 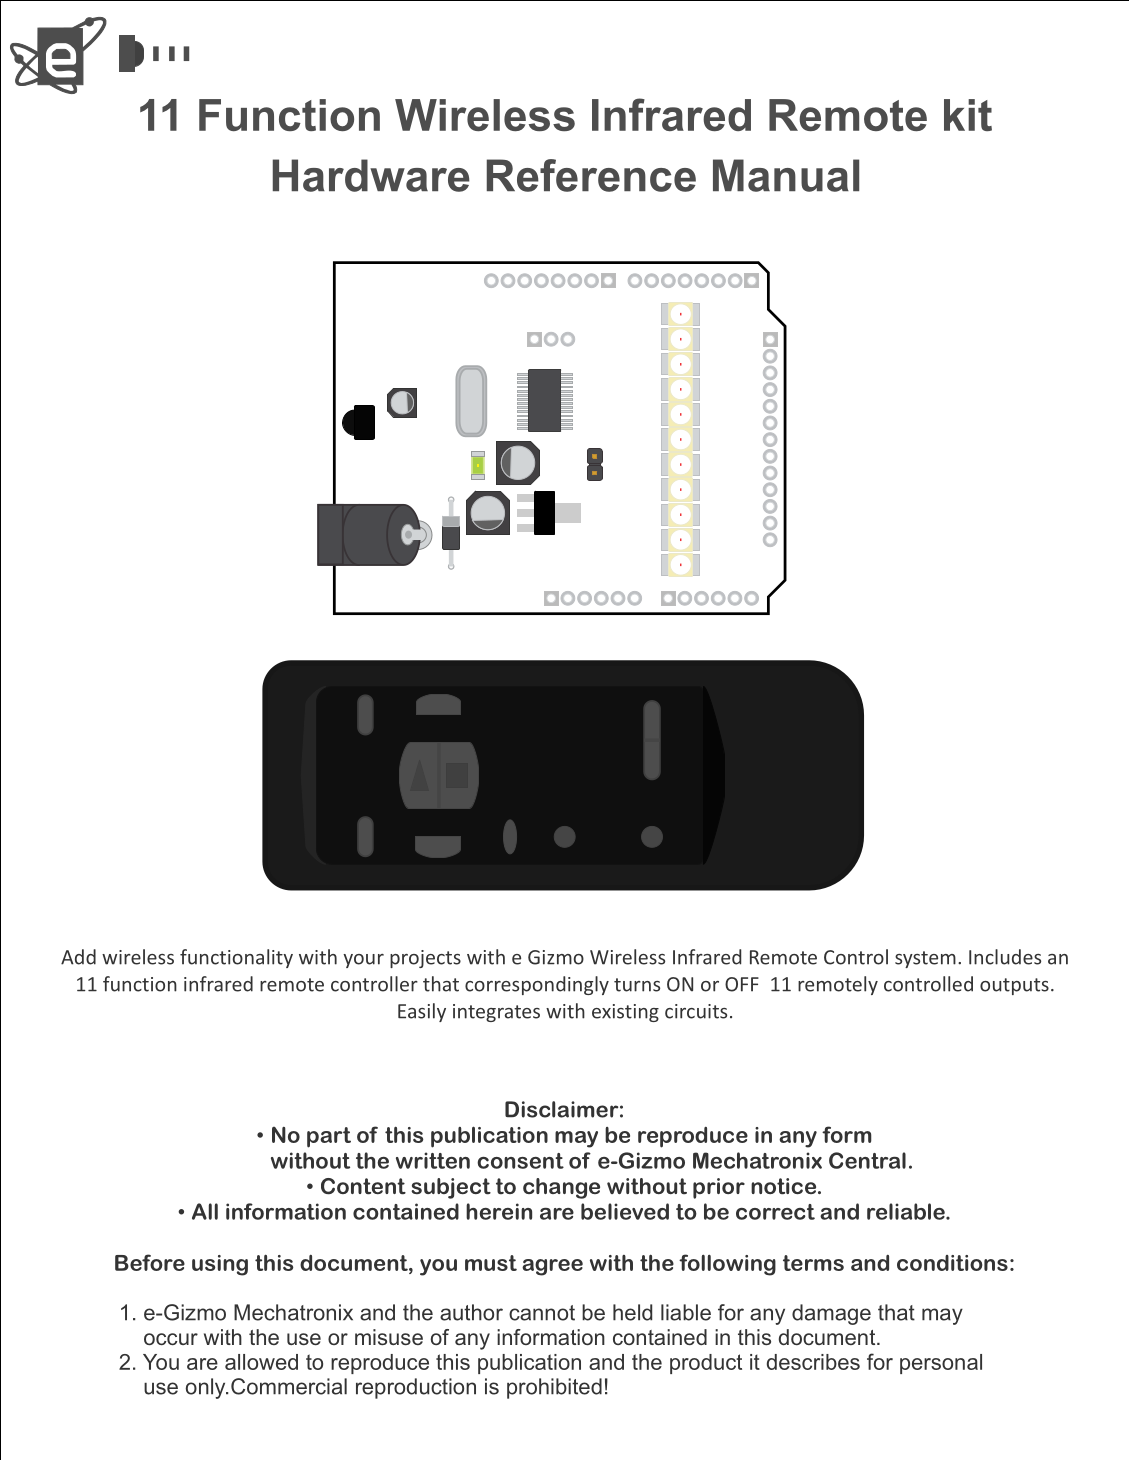 What do you see at coordinates (1014, 986) in the screenshot?
I see `outputs` at bounding box center [1014, 986].
